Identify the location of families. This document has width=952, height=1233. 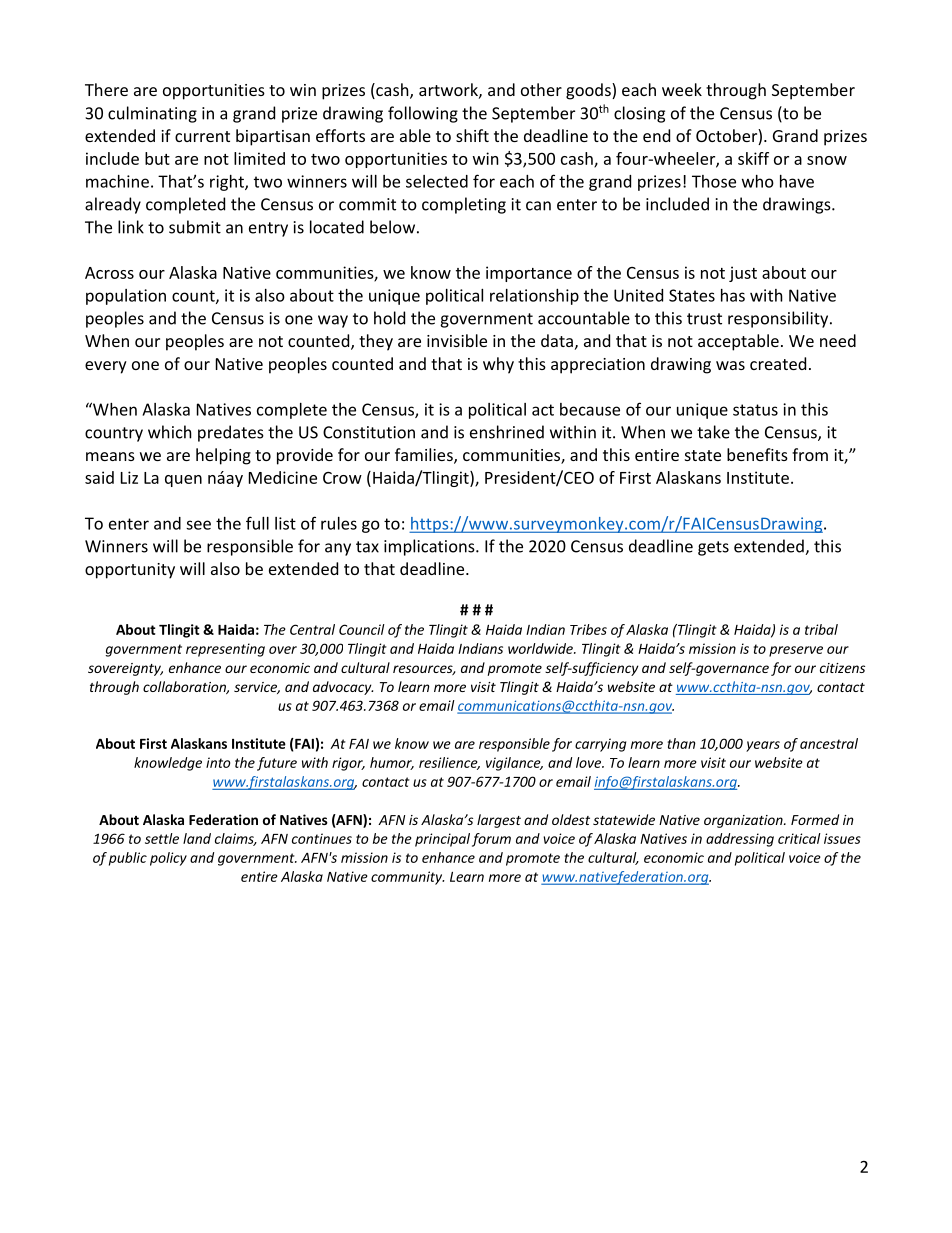
(425, 456).
